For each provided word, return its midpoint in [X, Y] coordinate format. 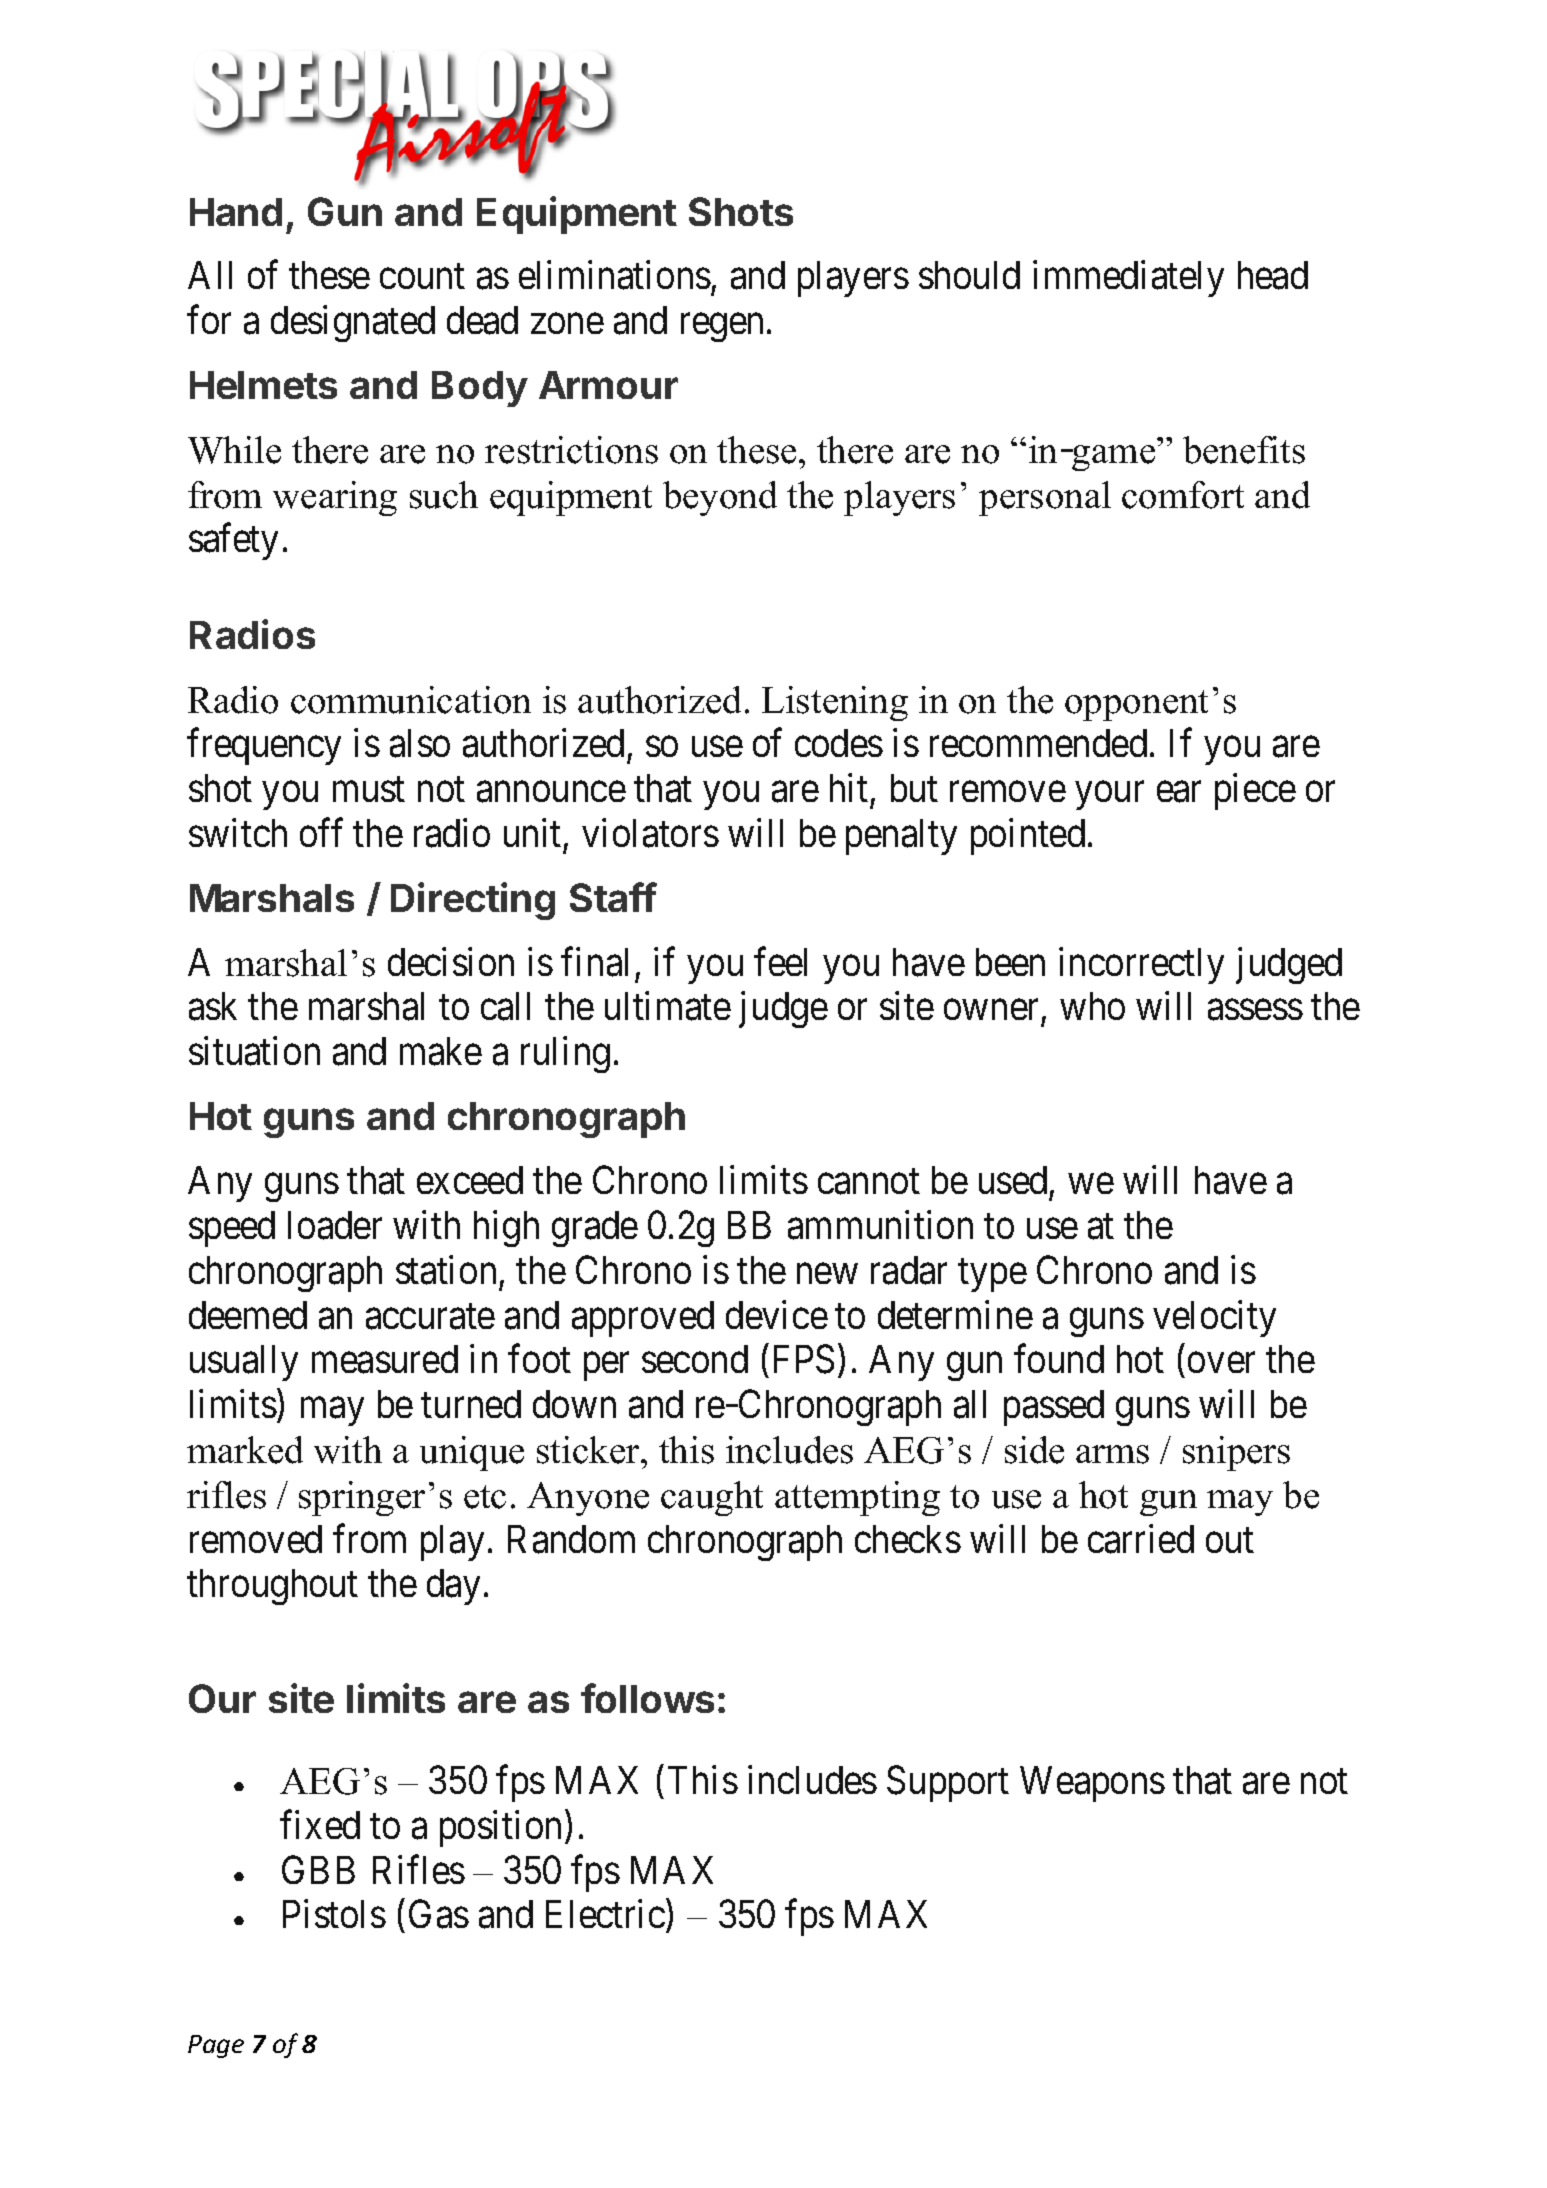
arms [1112, 1454]
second [695, 1359]
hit [849, 787]
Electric [605, 1914]
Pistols [334, 1914]
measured [385, 1359]
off [321, 832]
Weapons [1092, 1784]
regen [722, 328]
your [1110, 796]
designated [353, 324]
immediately [1128, 279]
